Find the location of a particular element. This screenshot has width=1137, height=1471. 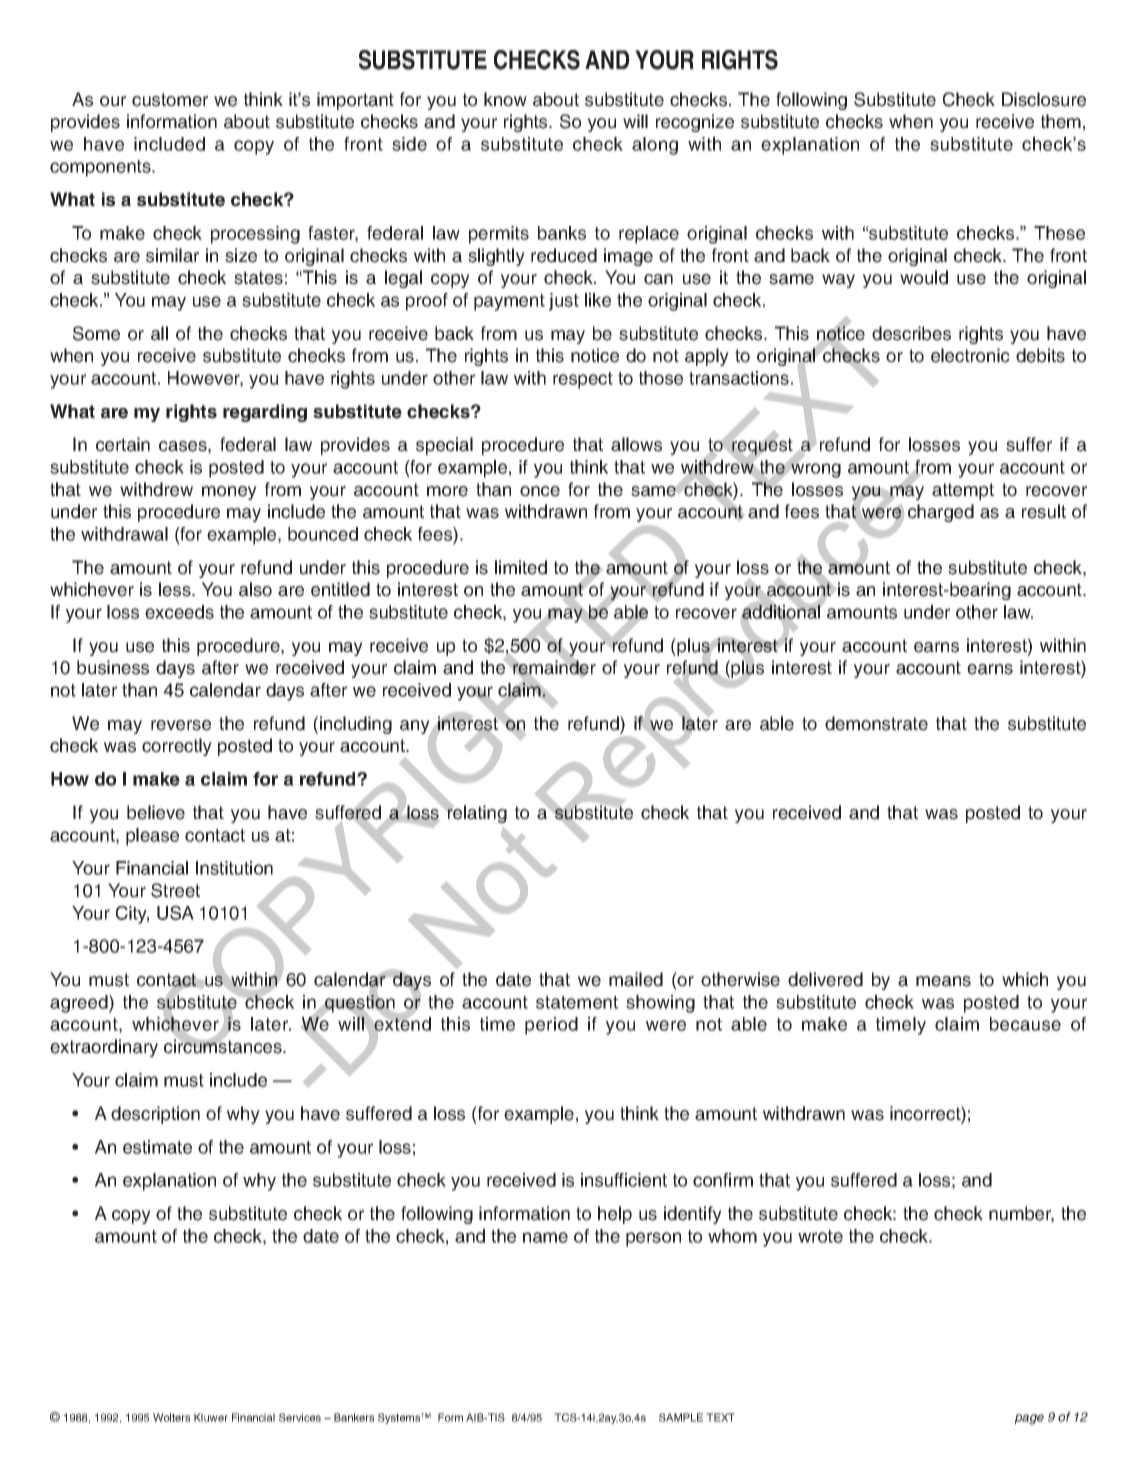

charged is located at coordinates (941, 513).
